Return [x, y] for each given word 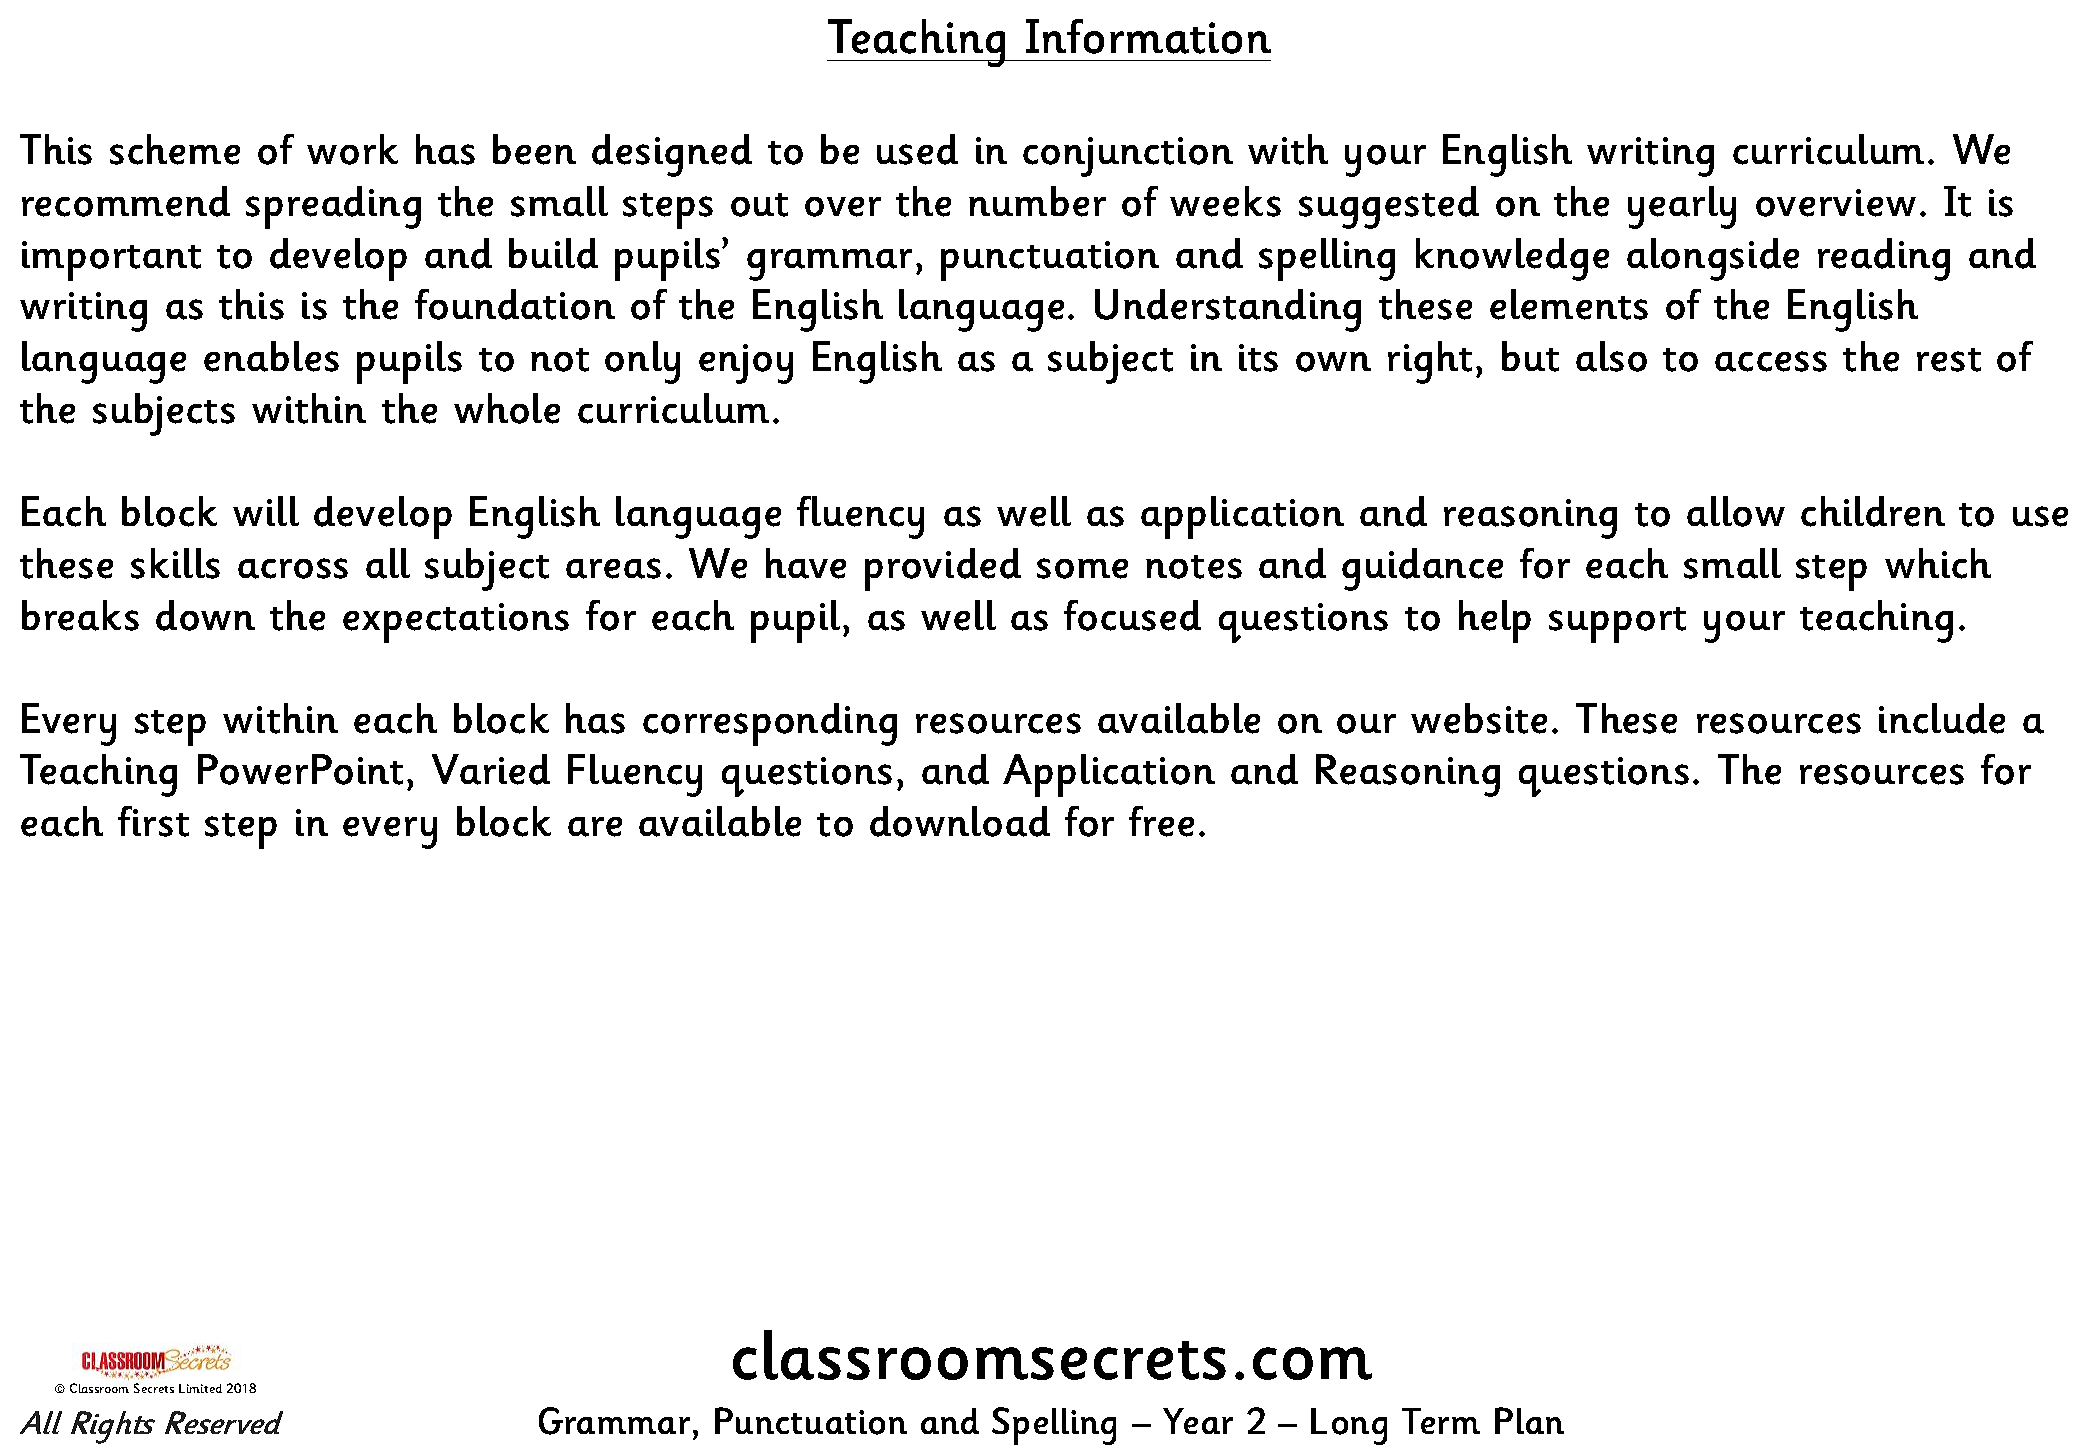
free [1161, 821]
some [1082, 568]
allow [1736, 511]
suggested [1389, 207]
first [153, 821]
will [266, 511]
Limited [200, 1388]
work [352, 149]
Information [1148, 36]
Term [1441, 1421]
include [1942, 718]
